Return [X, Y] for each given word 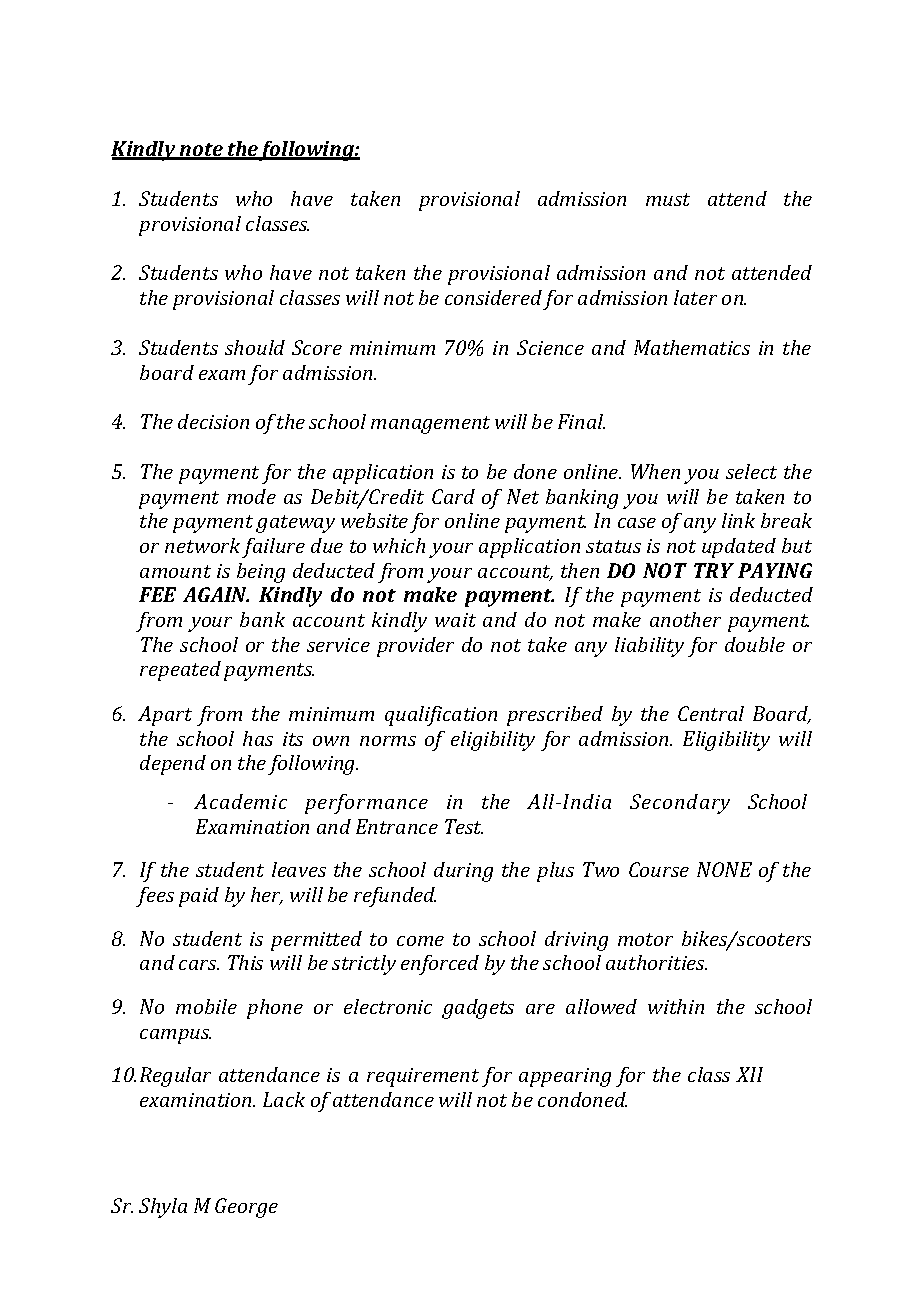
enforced [440, 965]
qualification [441, 716]
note [201, 151]
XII [749, 1074]
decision [213, 421]
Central [711, 713]
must [668, 199]
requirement [423, 1077]
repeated [180, 671]
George [246, 1208]
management [430, 425]
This [245, 962]
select [751, 471]
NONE [724, 869]
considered [493, 297]
